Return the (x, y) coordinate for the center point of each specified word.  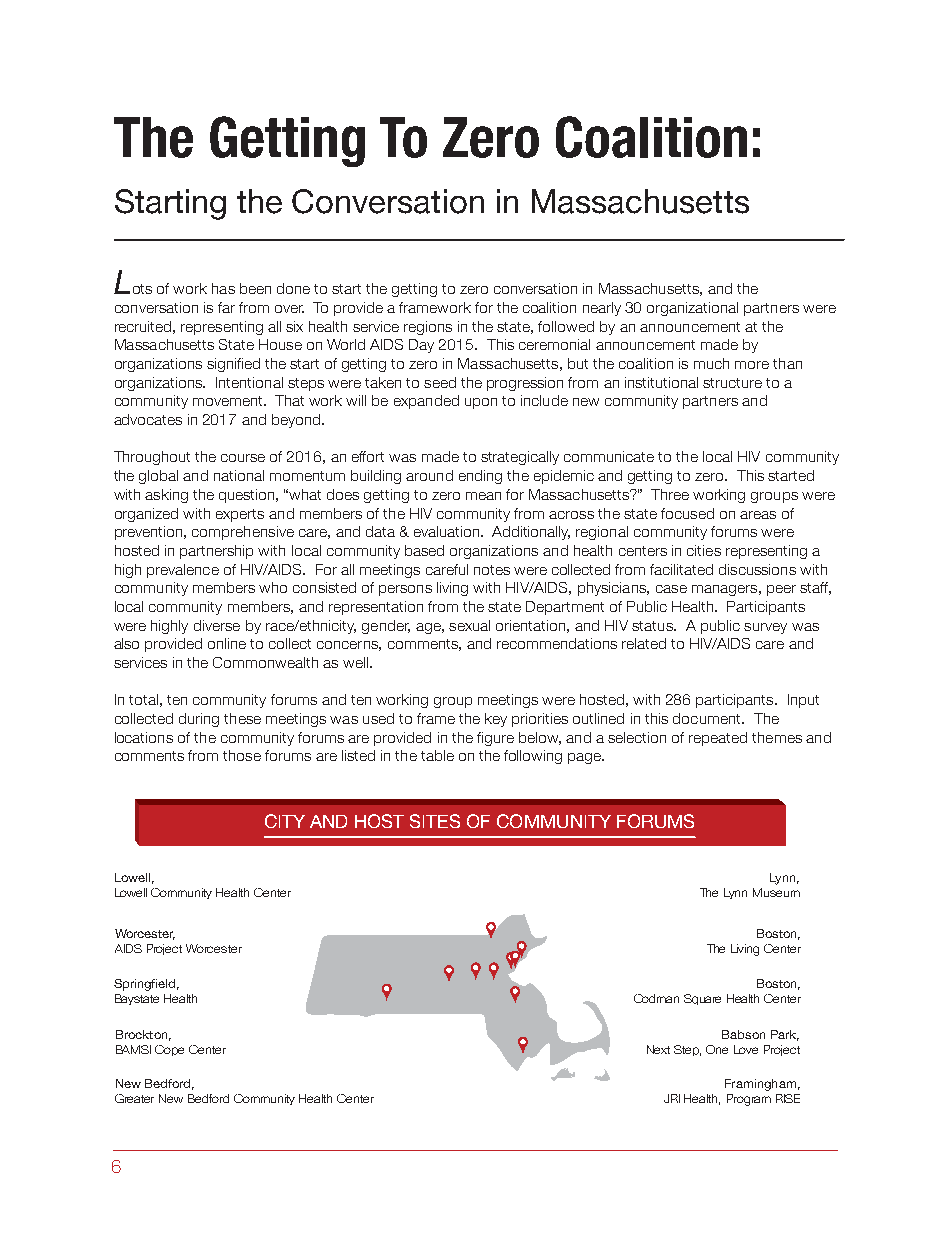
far (226, 307)
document (708, 718)
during (199, 720)
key (496, 720)
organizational (692, 309)
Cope (169, 1050)
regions (428, 328)
